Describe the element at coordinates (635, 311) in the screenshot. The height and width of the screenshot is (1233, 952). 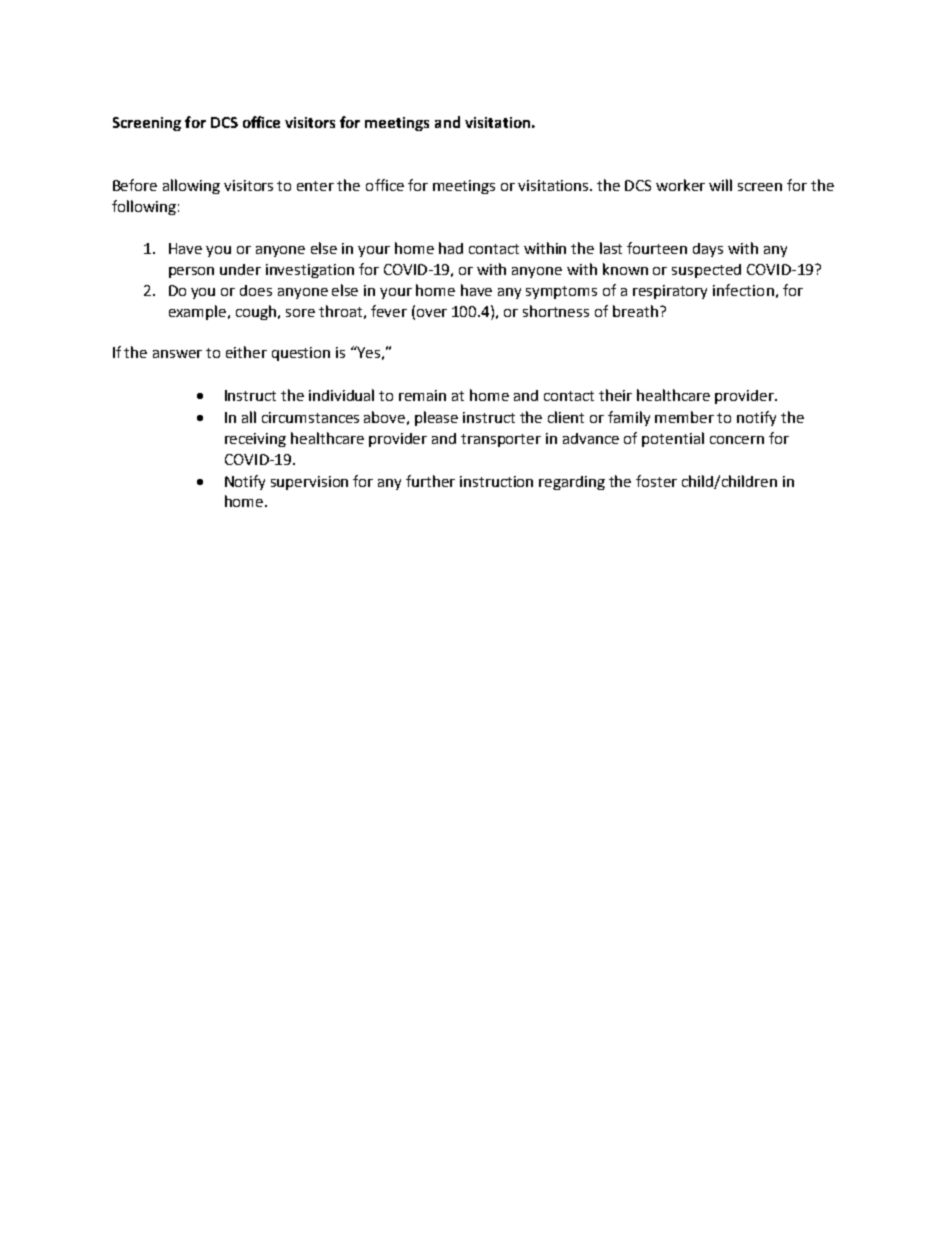
I see `breath` at that location.
